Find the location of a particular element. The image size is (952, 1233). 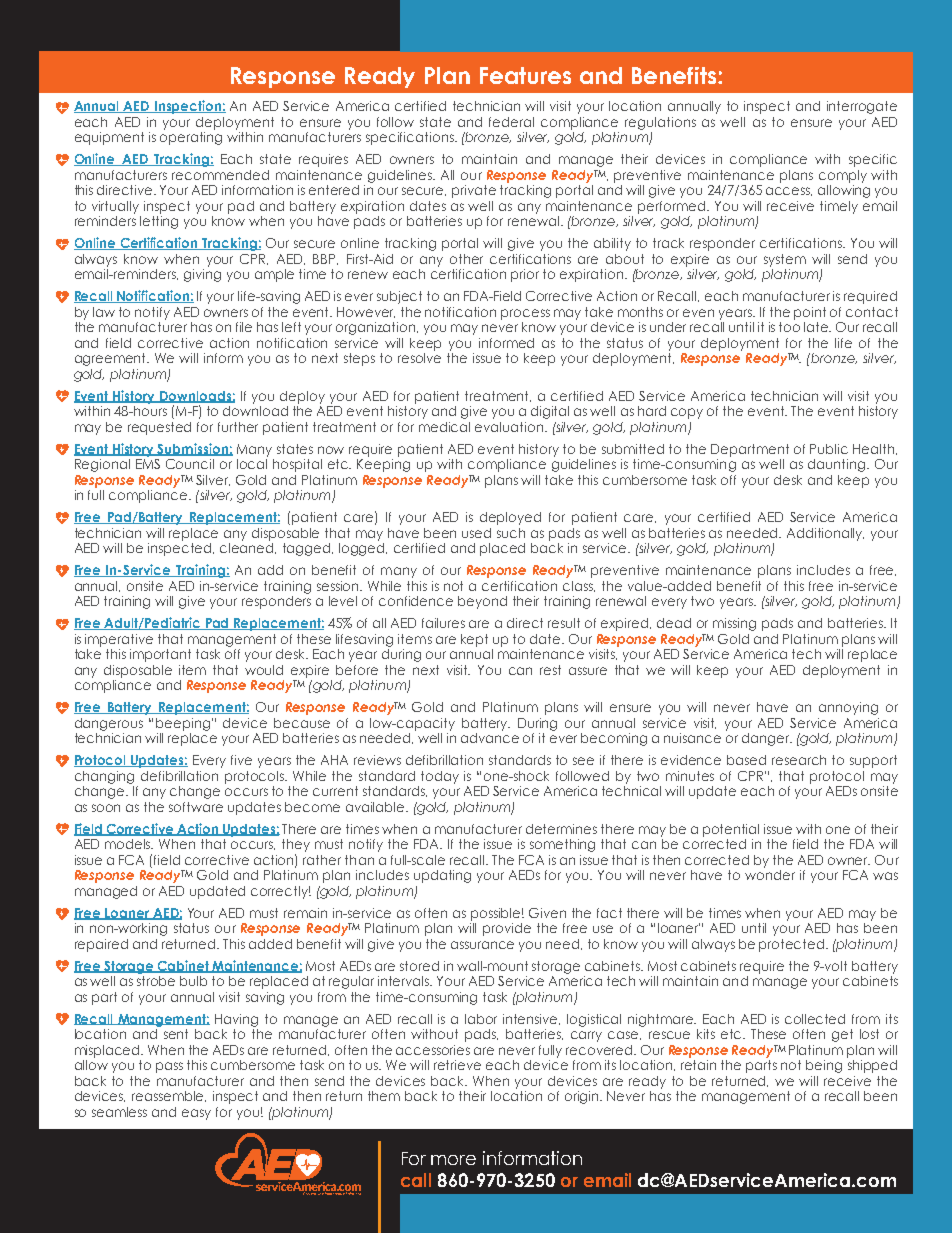

easy is located at coordinates (196, 1114).
